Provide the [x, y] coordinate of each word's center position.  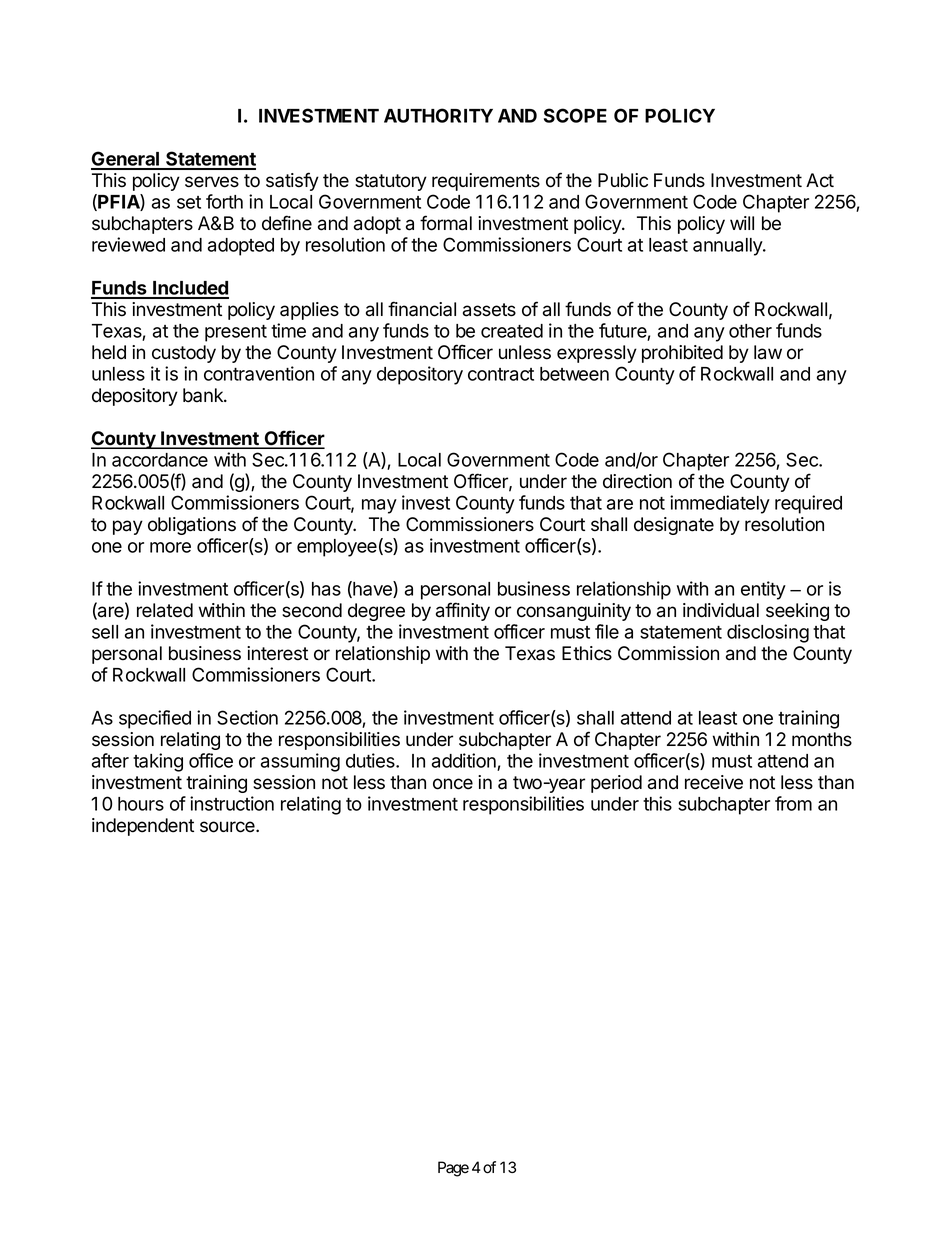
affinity [463, 611]
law [768, 352]
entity [763, 590]
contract [501, 374]
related [165, 610]
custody [184, 354]
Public [623, 180]
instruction [232, 803]
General [126, 160]
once [453, 784]
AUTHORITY [438, 115]
